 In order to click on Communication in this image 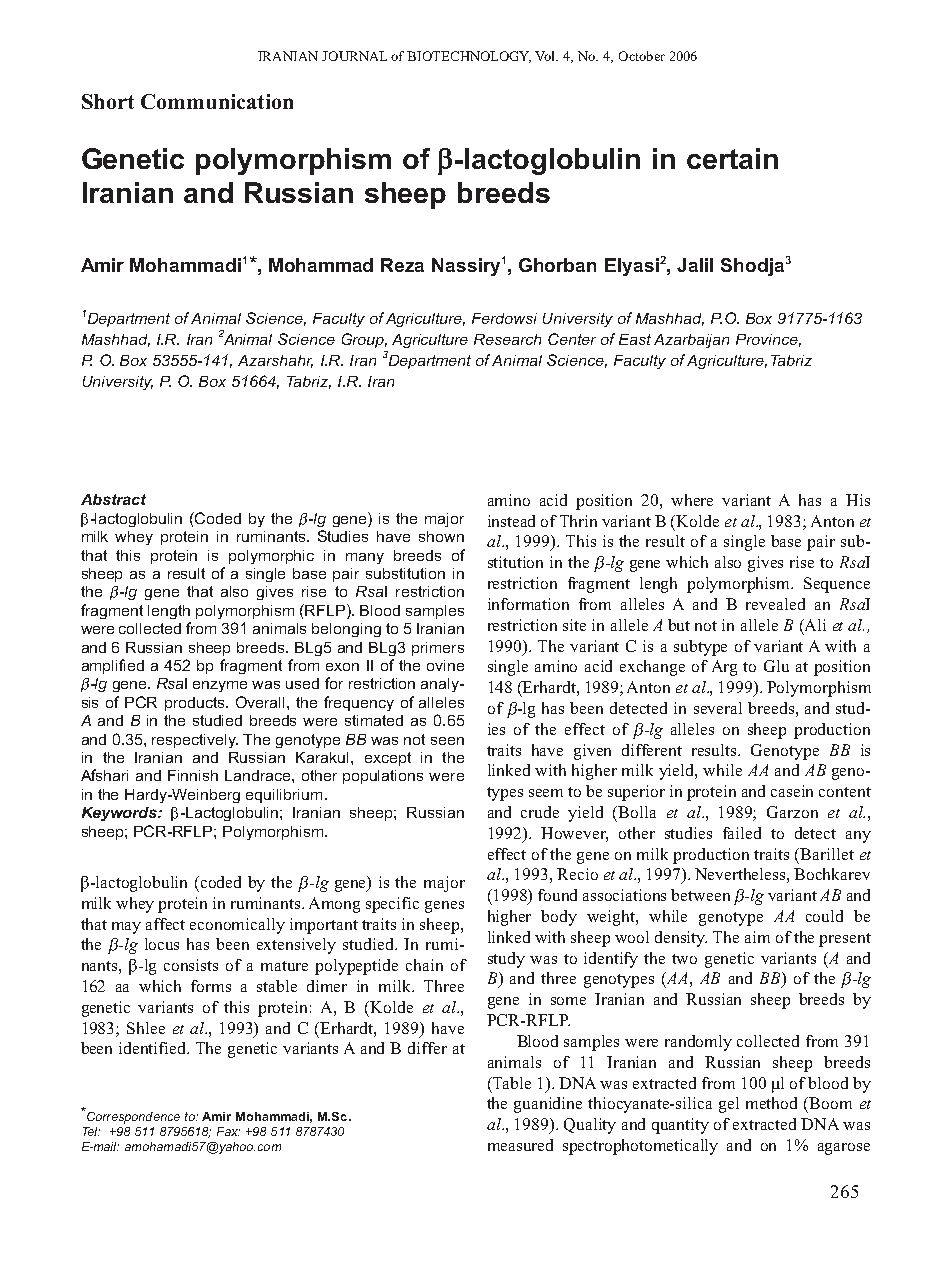, I will do `click(217, 101)`.
